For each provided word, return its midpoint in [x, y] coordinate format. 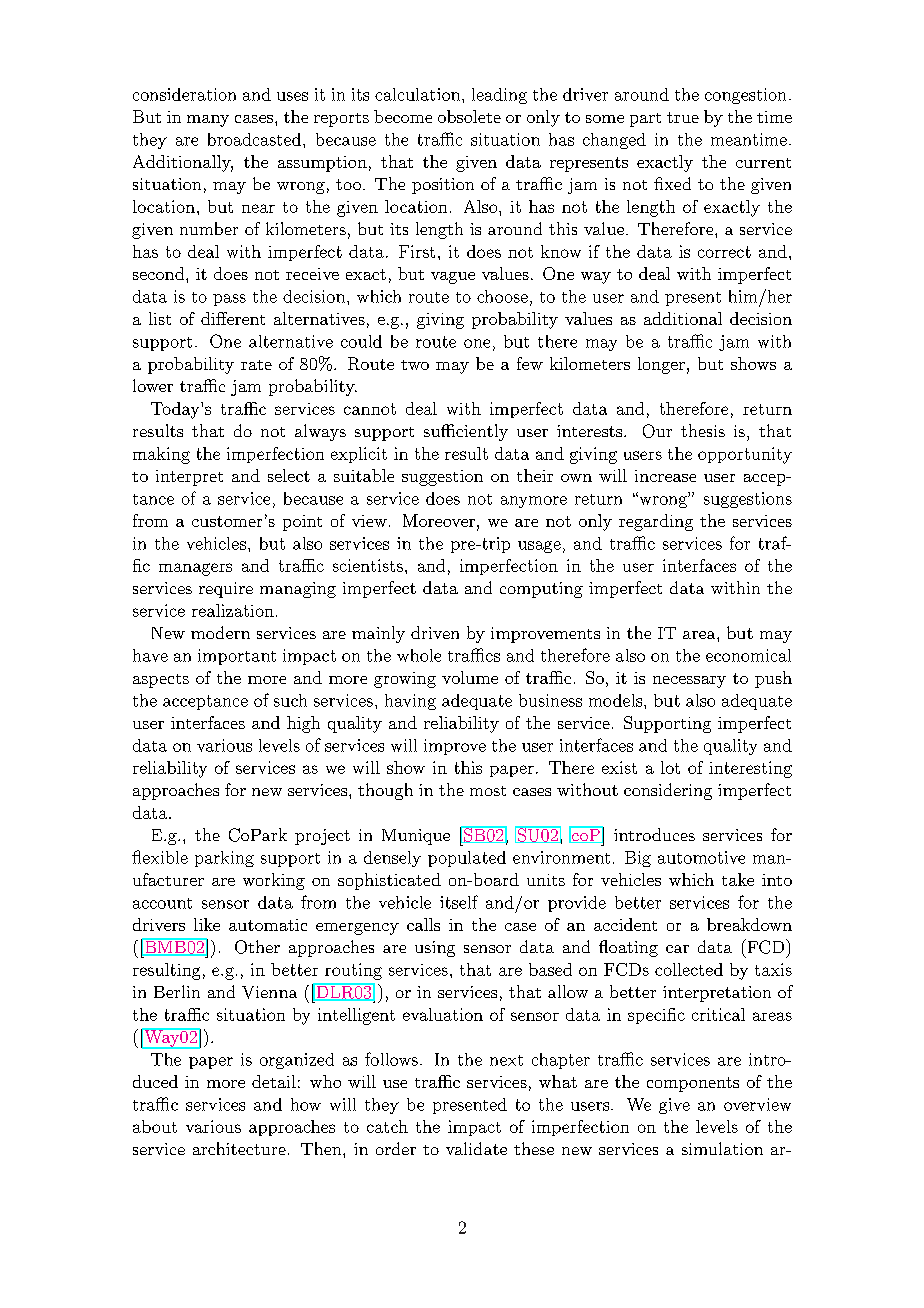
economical [748, 655]
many [208, 121]
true [683, 117]
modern [220, 632]
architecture [239, 1148]
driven [435, 632]
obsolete [469, 116]
